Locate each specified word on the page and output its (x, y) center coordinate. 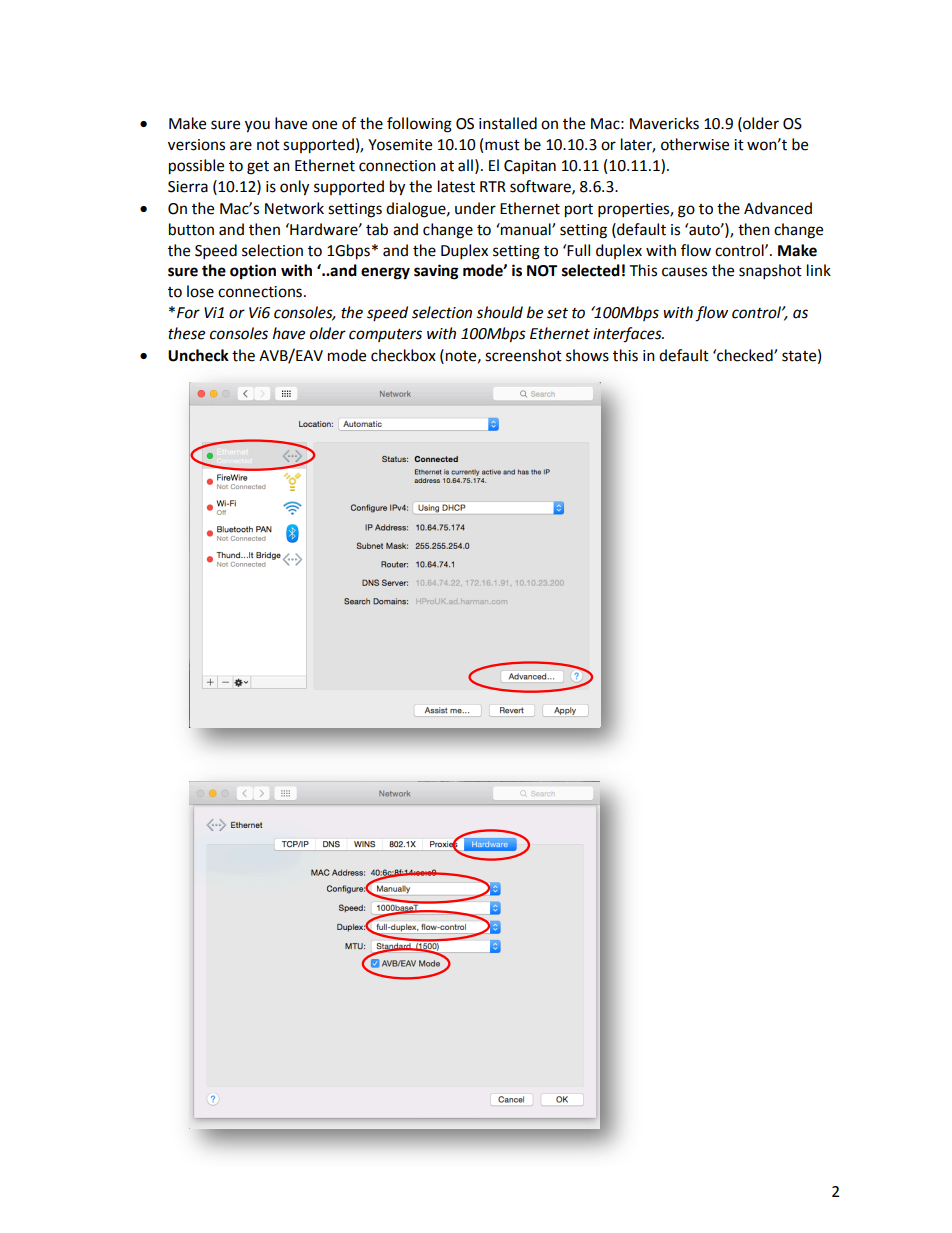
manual (526, 229)
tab (377, 229)
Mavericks (664, 123)
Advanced (778, 208)
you (257, 126)
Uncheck (198, 355)
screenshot (523, 355)
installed (508, 123)
